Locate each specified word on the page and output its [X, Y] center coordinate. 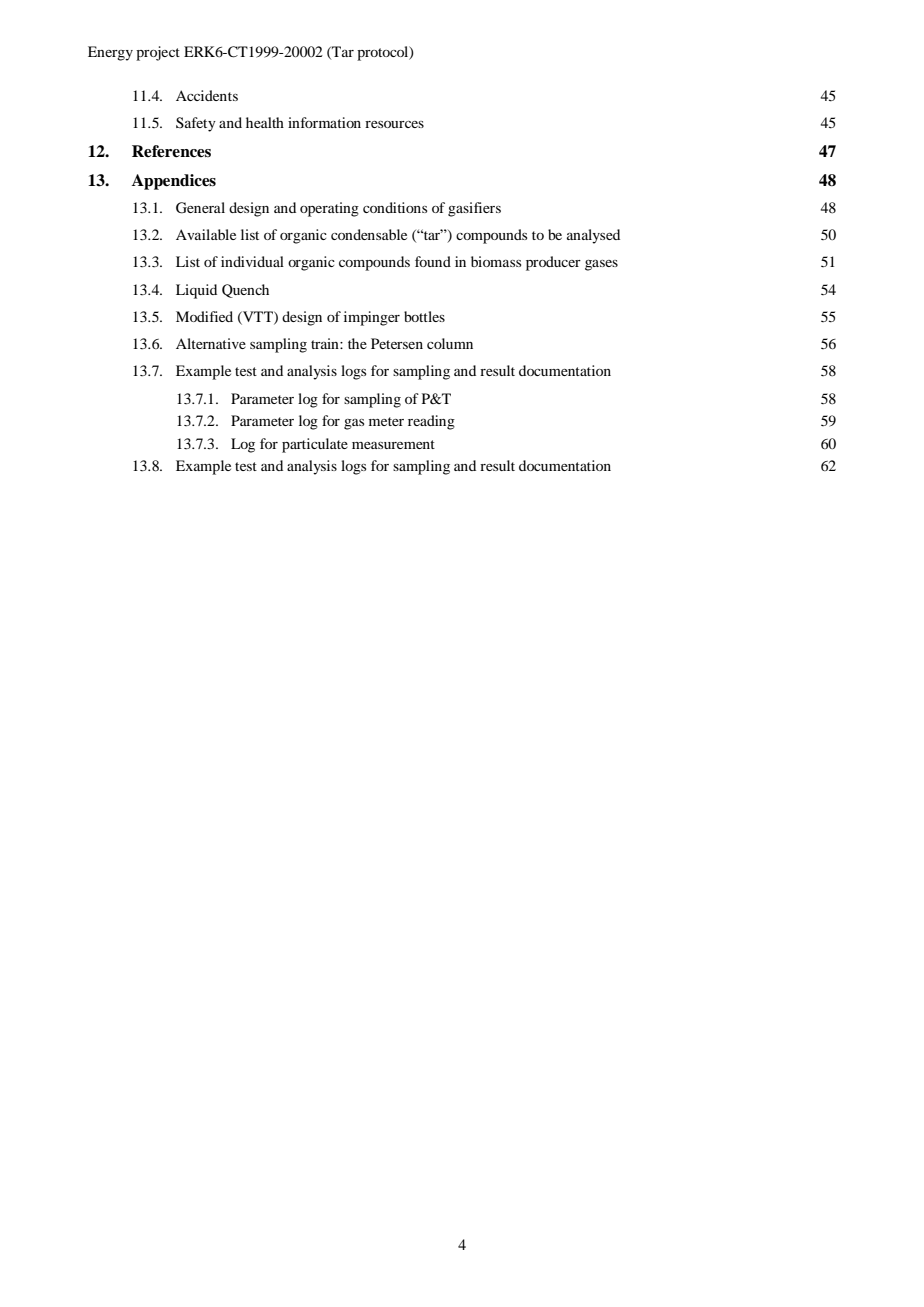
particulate [315, 445]
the [357, 343]
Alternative [211, 343]
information [324, 122]
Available [206, 234]
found [433, 261]
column [450, 343]
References [171, 151]
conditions [395, 207]
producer [553, 263]
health [265, 122]
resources [394, 124]
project [158, 53]
